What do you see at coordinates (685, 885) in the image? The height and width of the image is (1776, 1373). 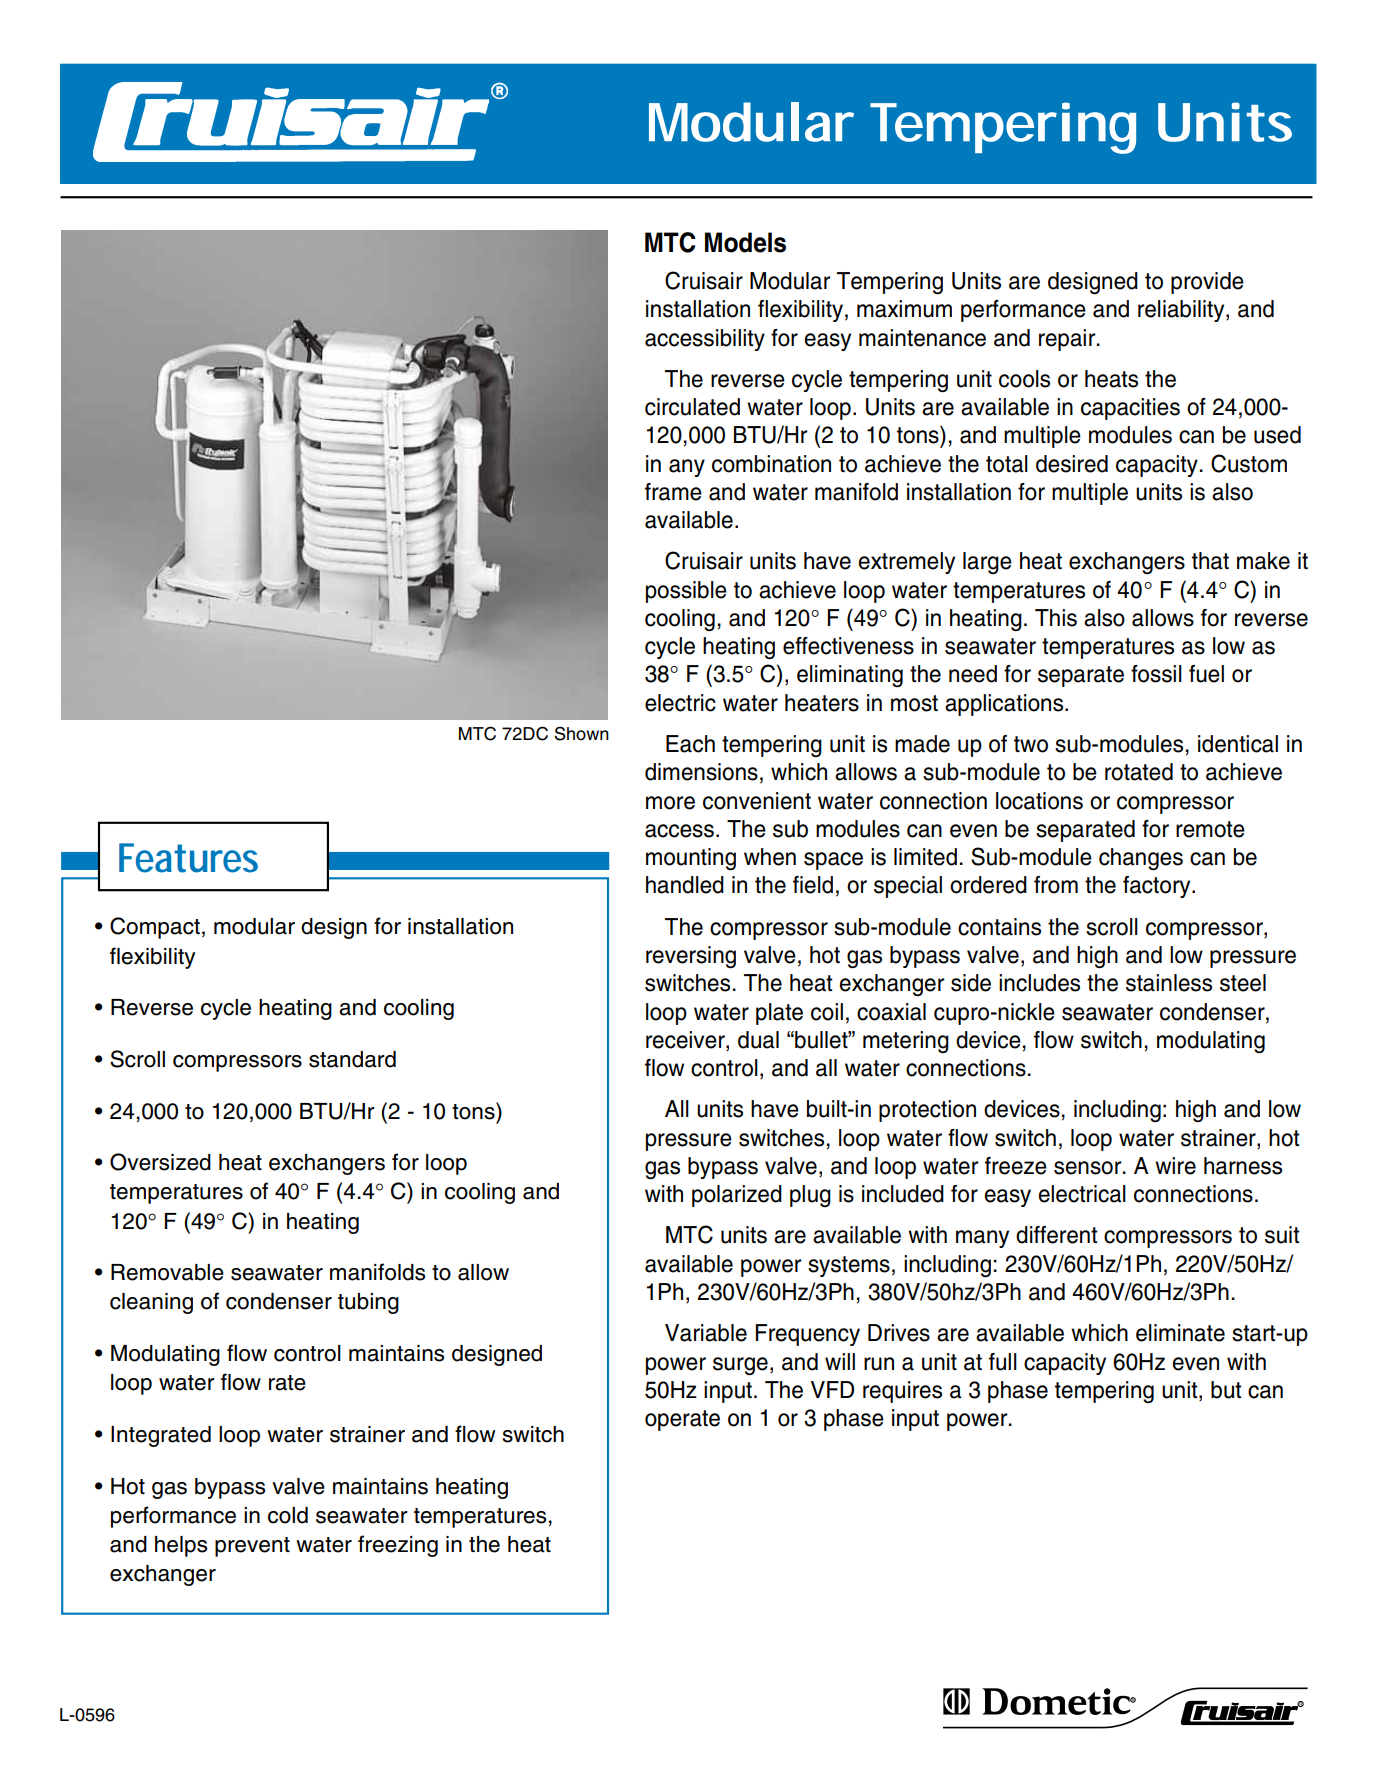 I see `handled` at bounding box center [685, 885].
